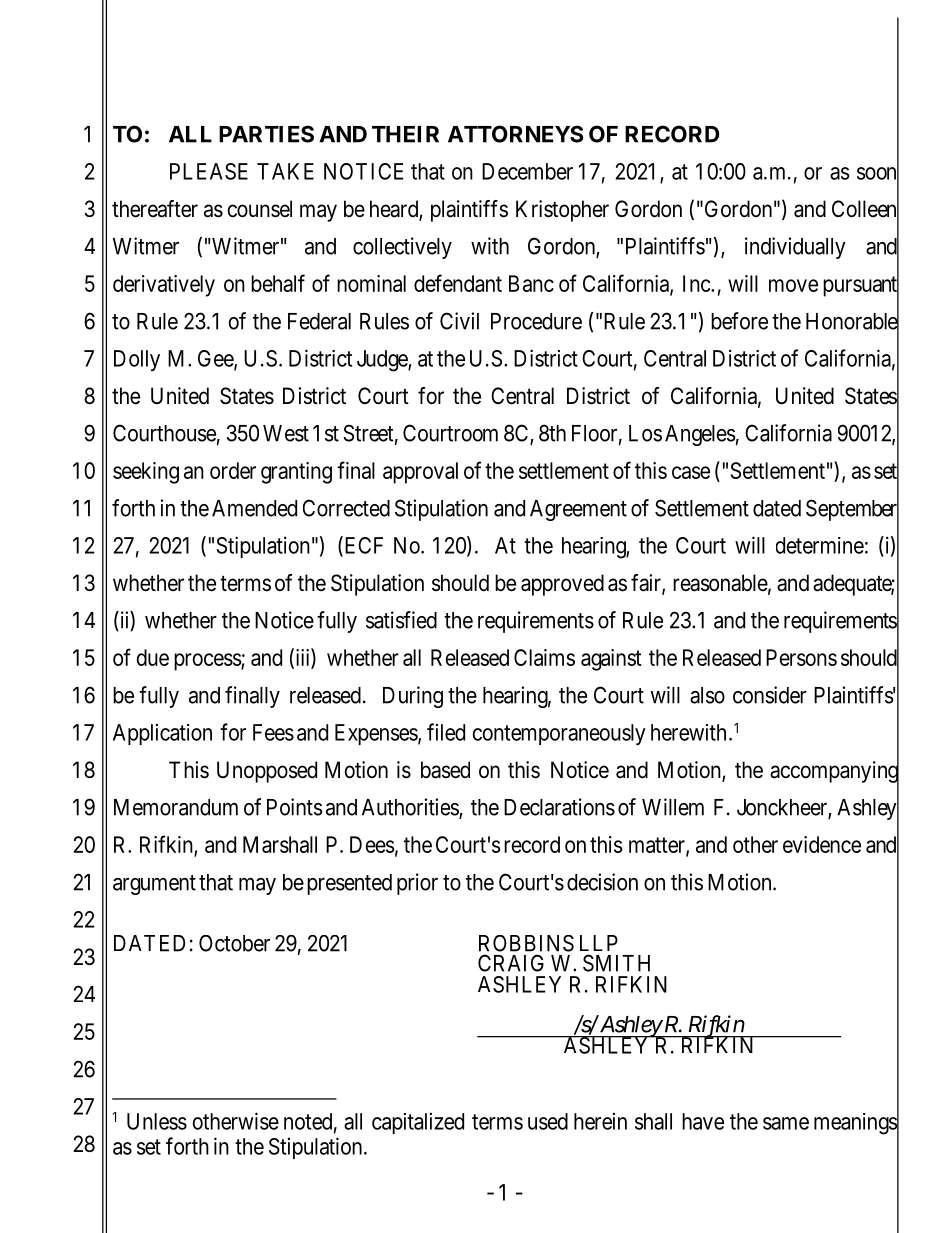 This screenshot has width=952, height=1233. Describe the element at coordinates (209, 171) in the screenshot. I see `PLEASE` at that location.
